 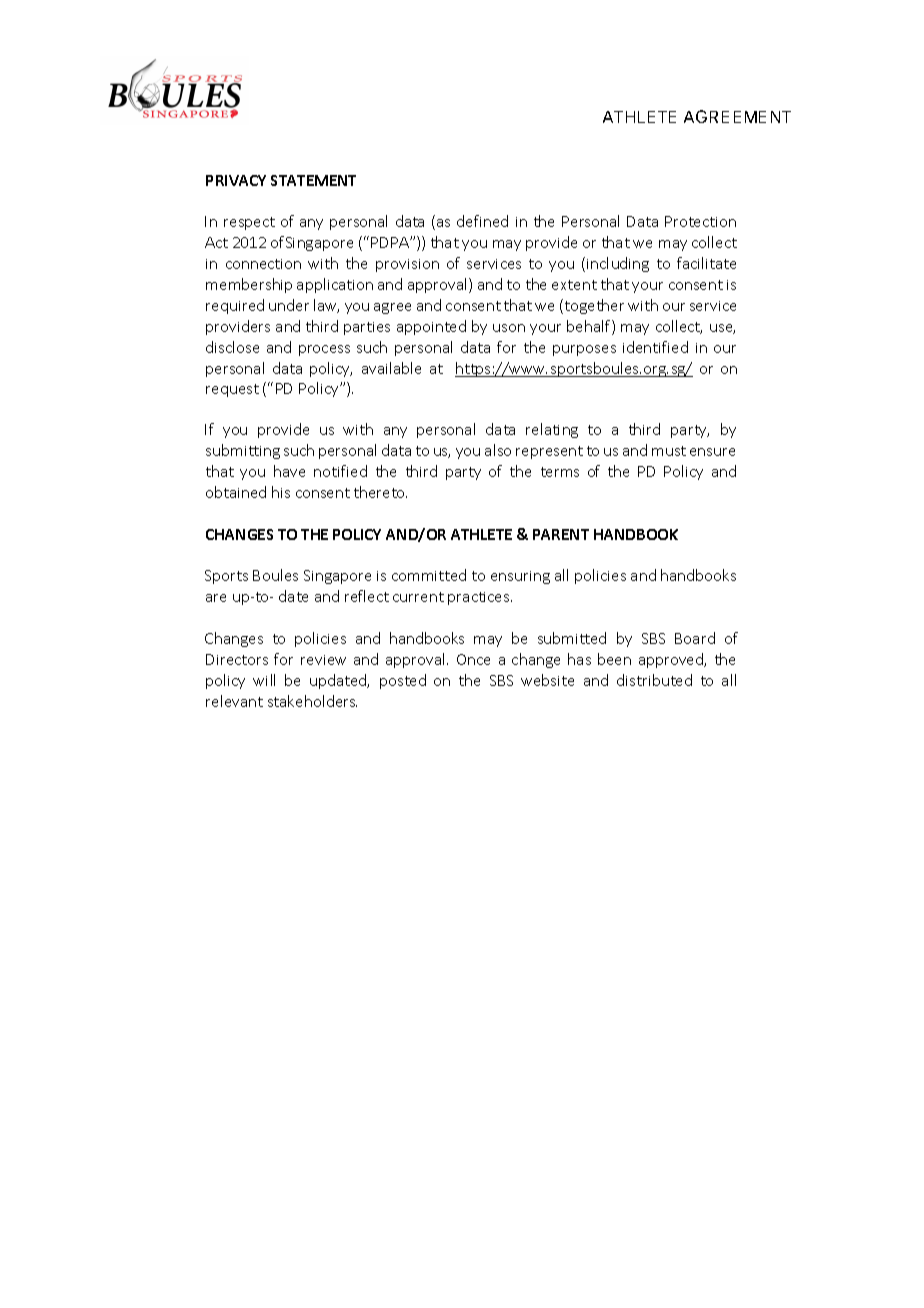 I want to click on will, so click(x=264, y=680).
